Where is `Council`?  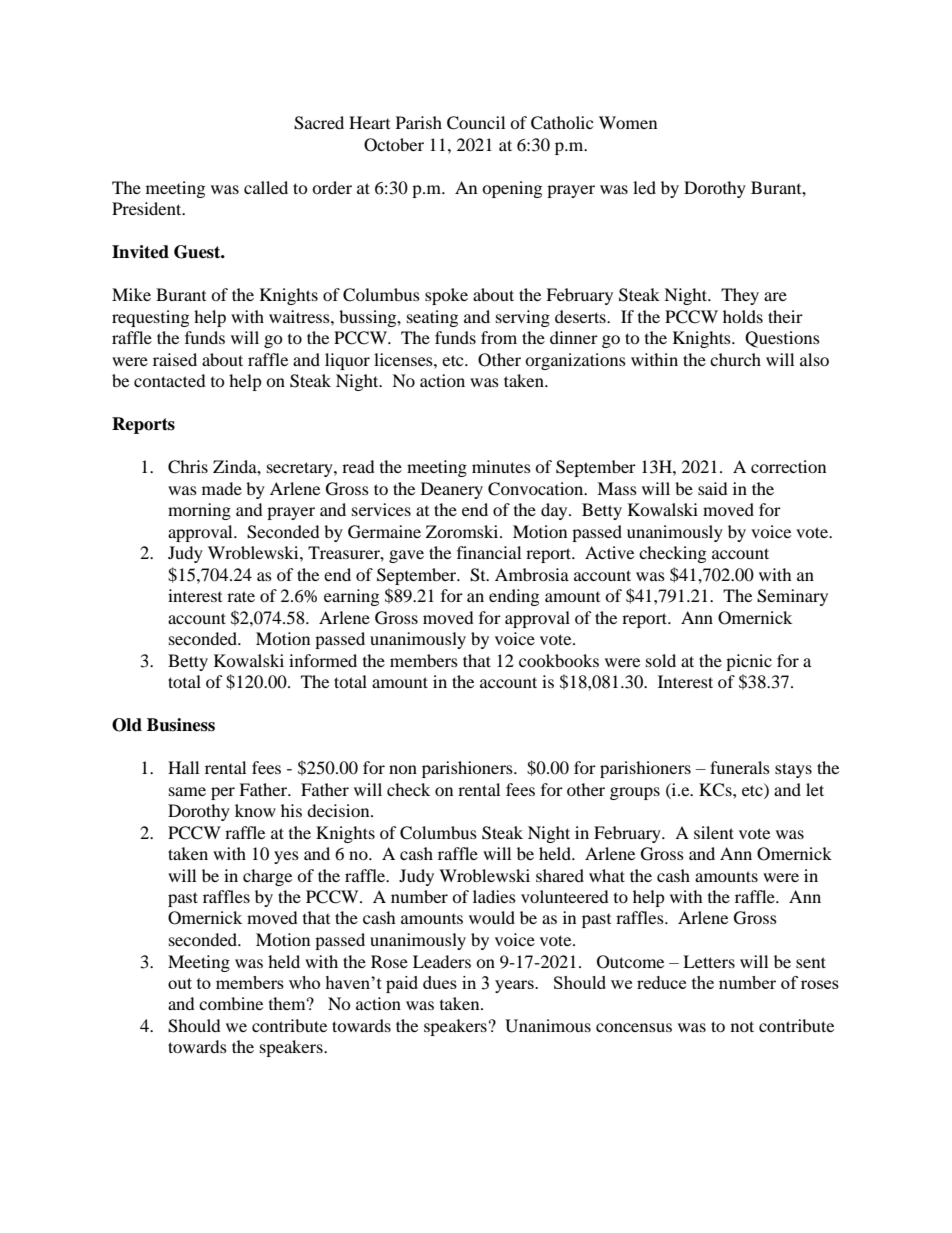
Council is located at coordinates (476, 123).
